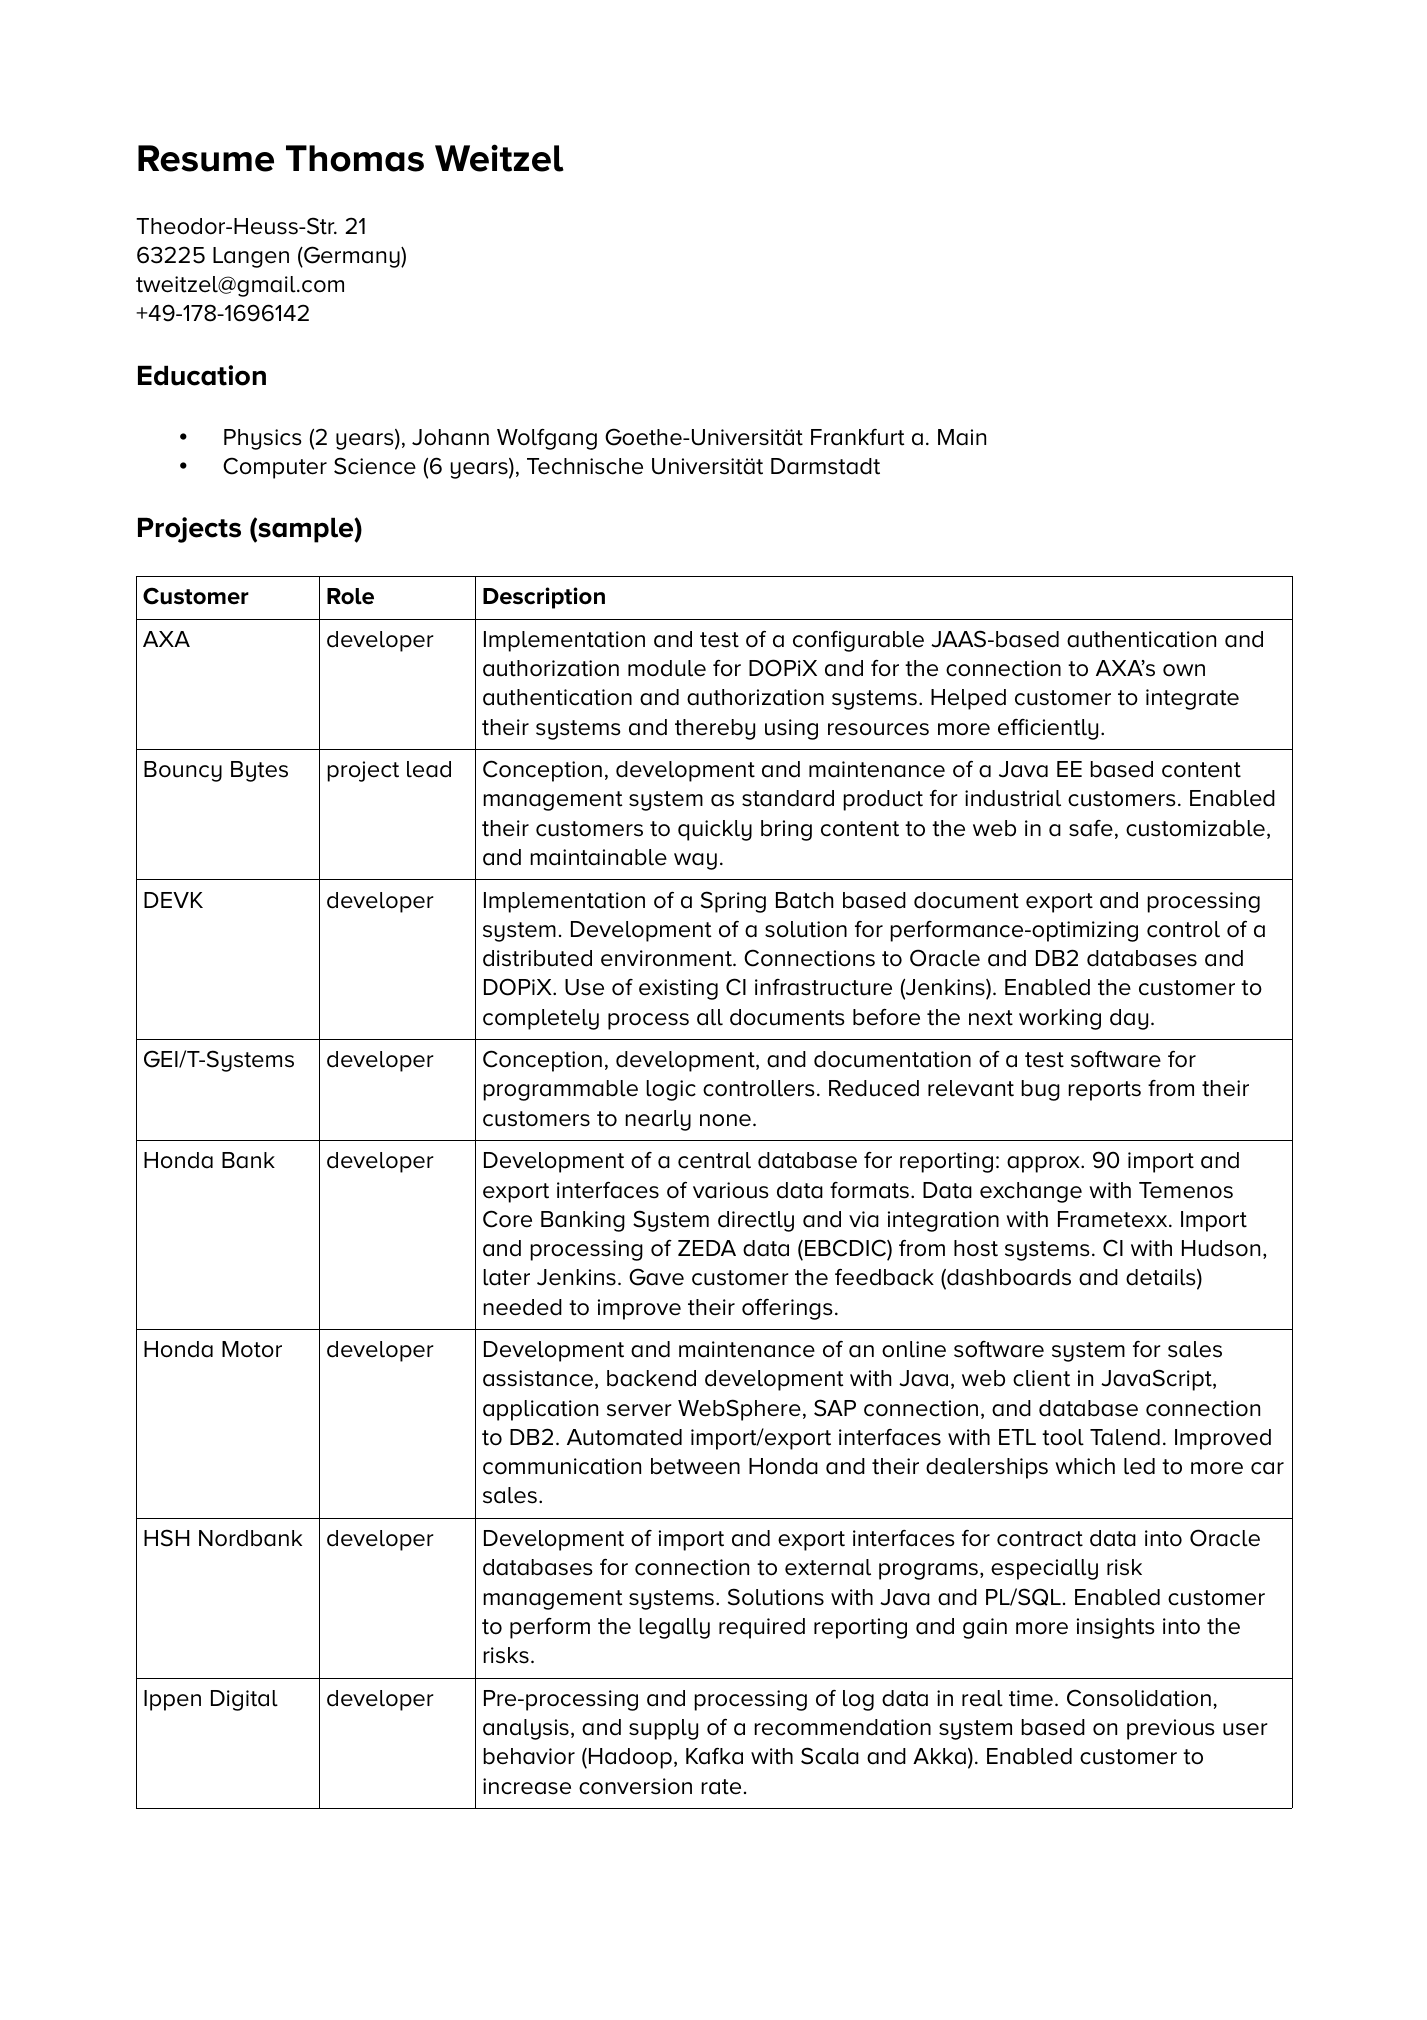  Describe the element at coordinates (714, 1756) in the page. I see `Kafka` at that location.
